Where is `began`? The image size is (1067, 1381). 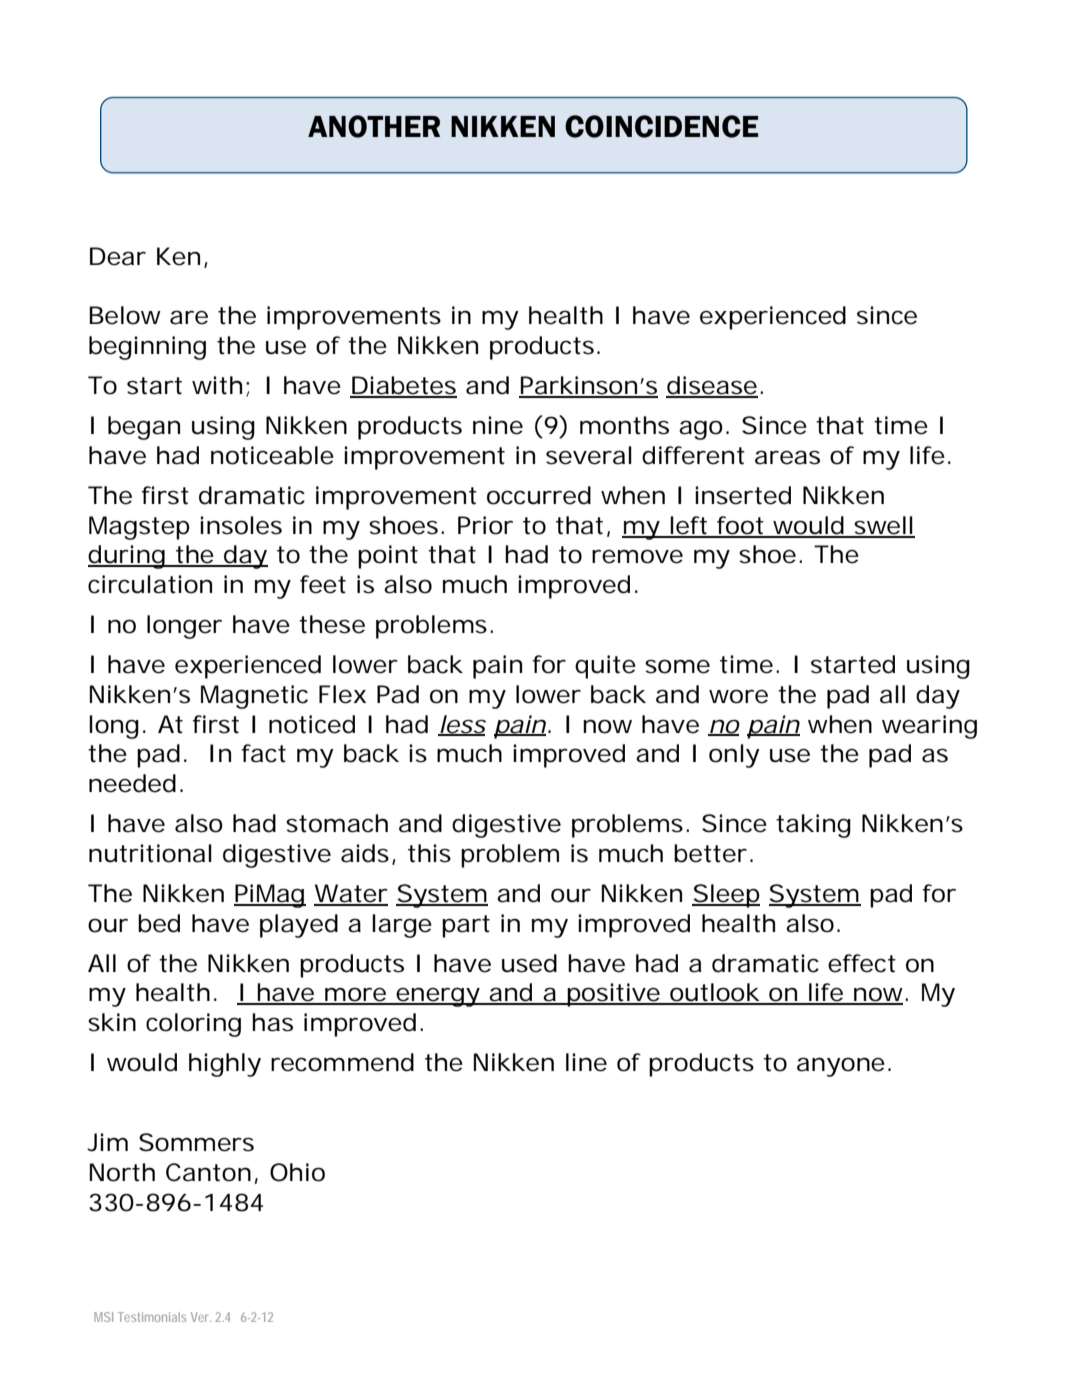 began is located at coordinates (144, 428).
